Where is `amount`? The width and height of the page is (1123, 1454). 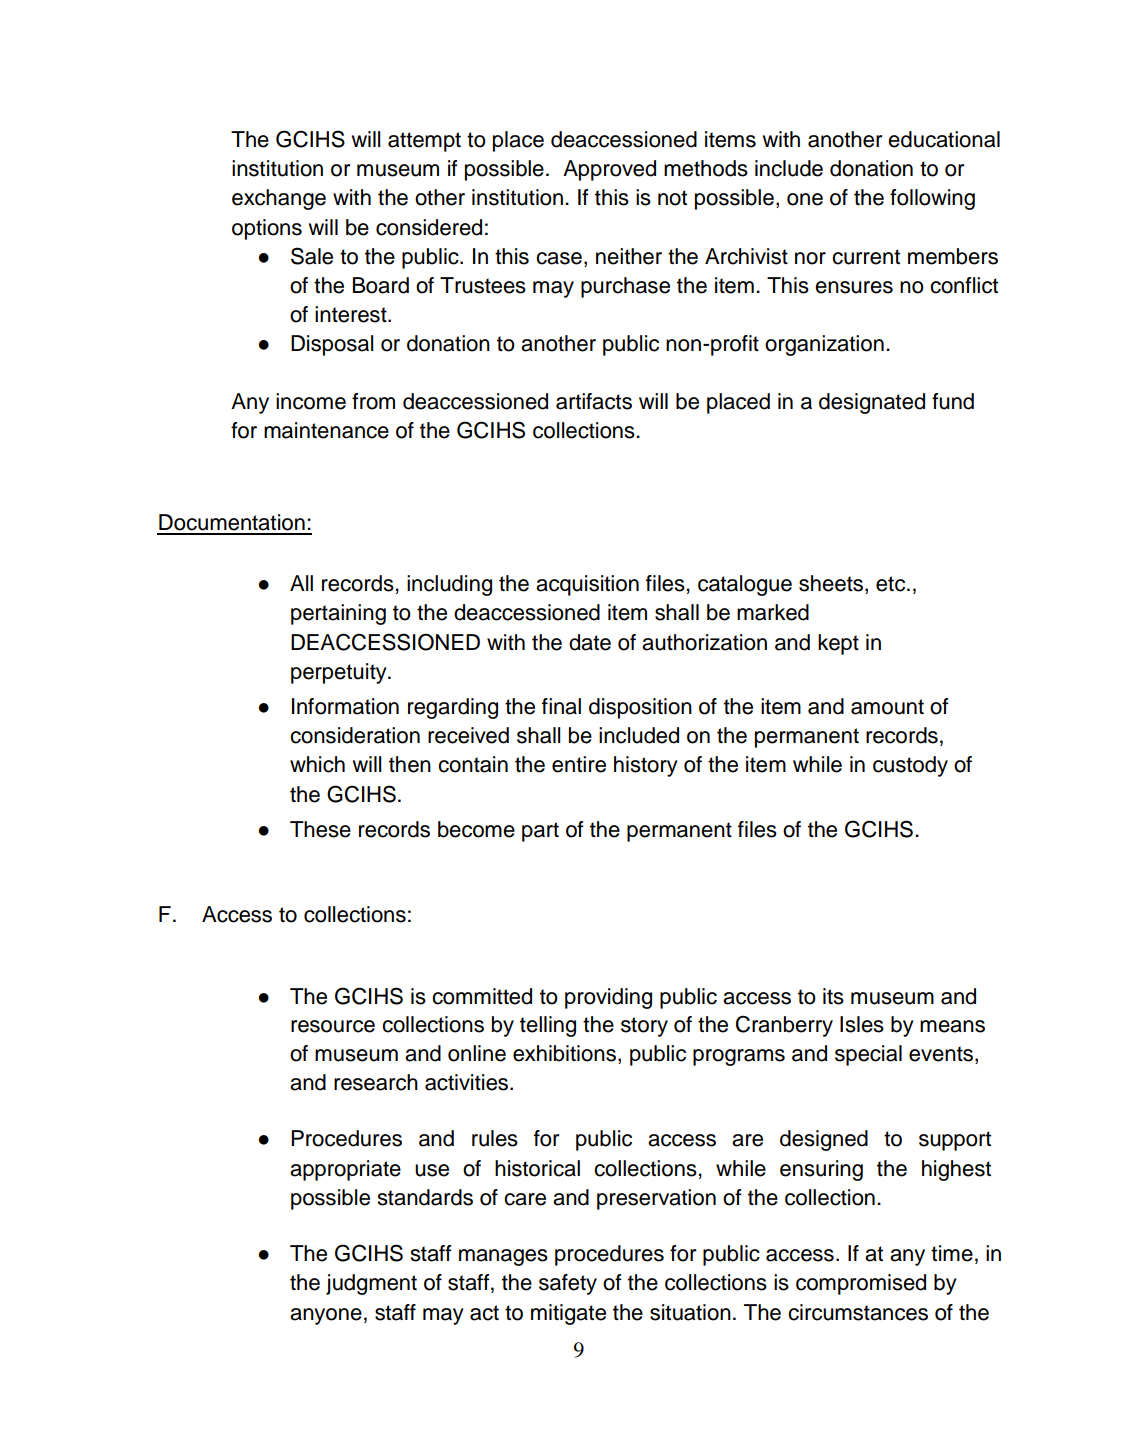 amount is located at coordinates (887, 707).
